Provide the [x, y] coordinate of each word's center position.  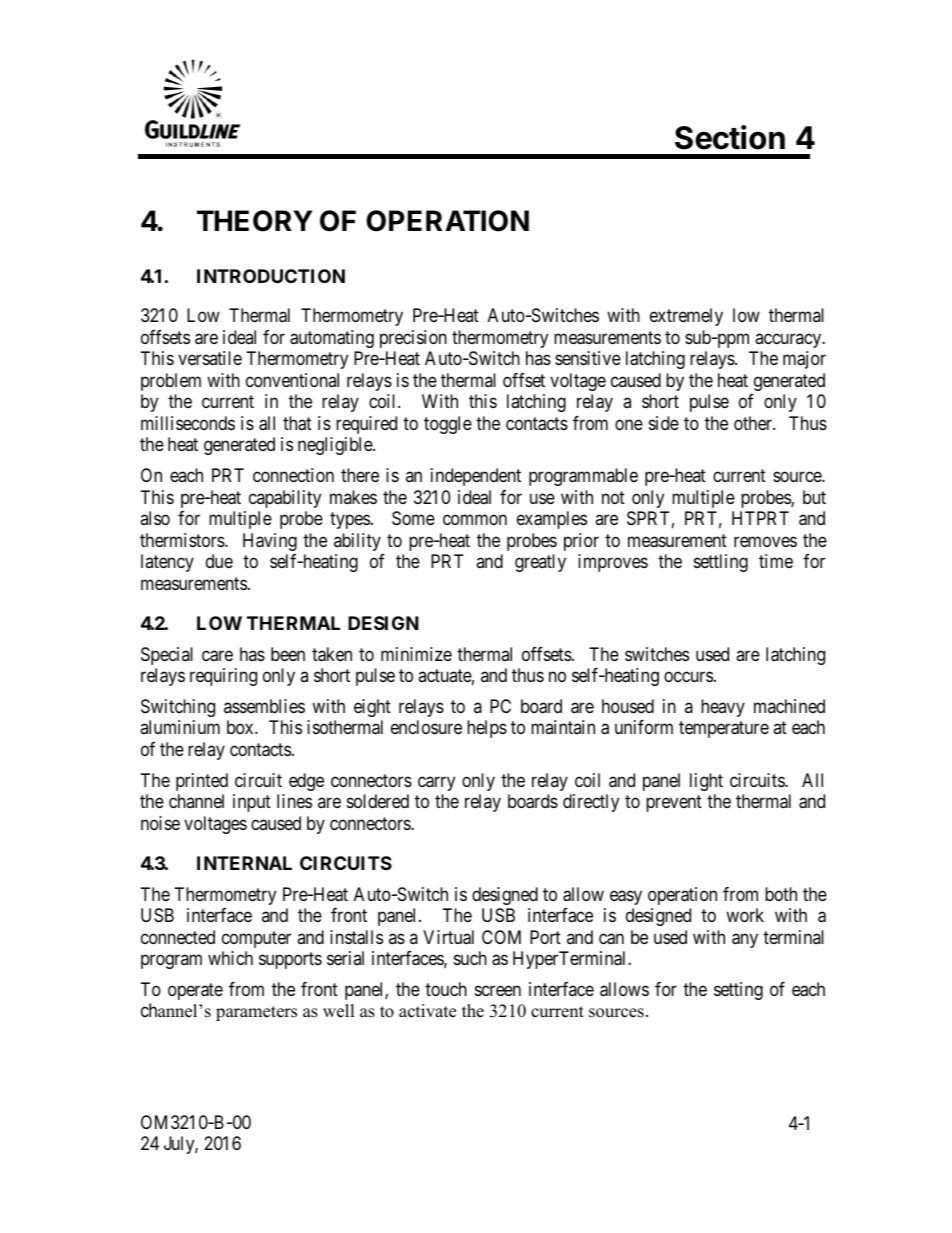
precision [413, 339]
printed [202, 782]
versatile [210, 358]
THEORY [254, 221]
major [804, 360]
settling [721, 563]
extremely [686, 317]
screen [498, 990]
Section [730, 137]
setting [738, 991]
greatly [540, 563]
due [219, 561]
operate [195, 991]
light [706, 782]
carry [436, 783]
